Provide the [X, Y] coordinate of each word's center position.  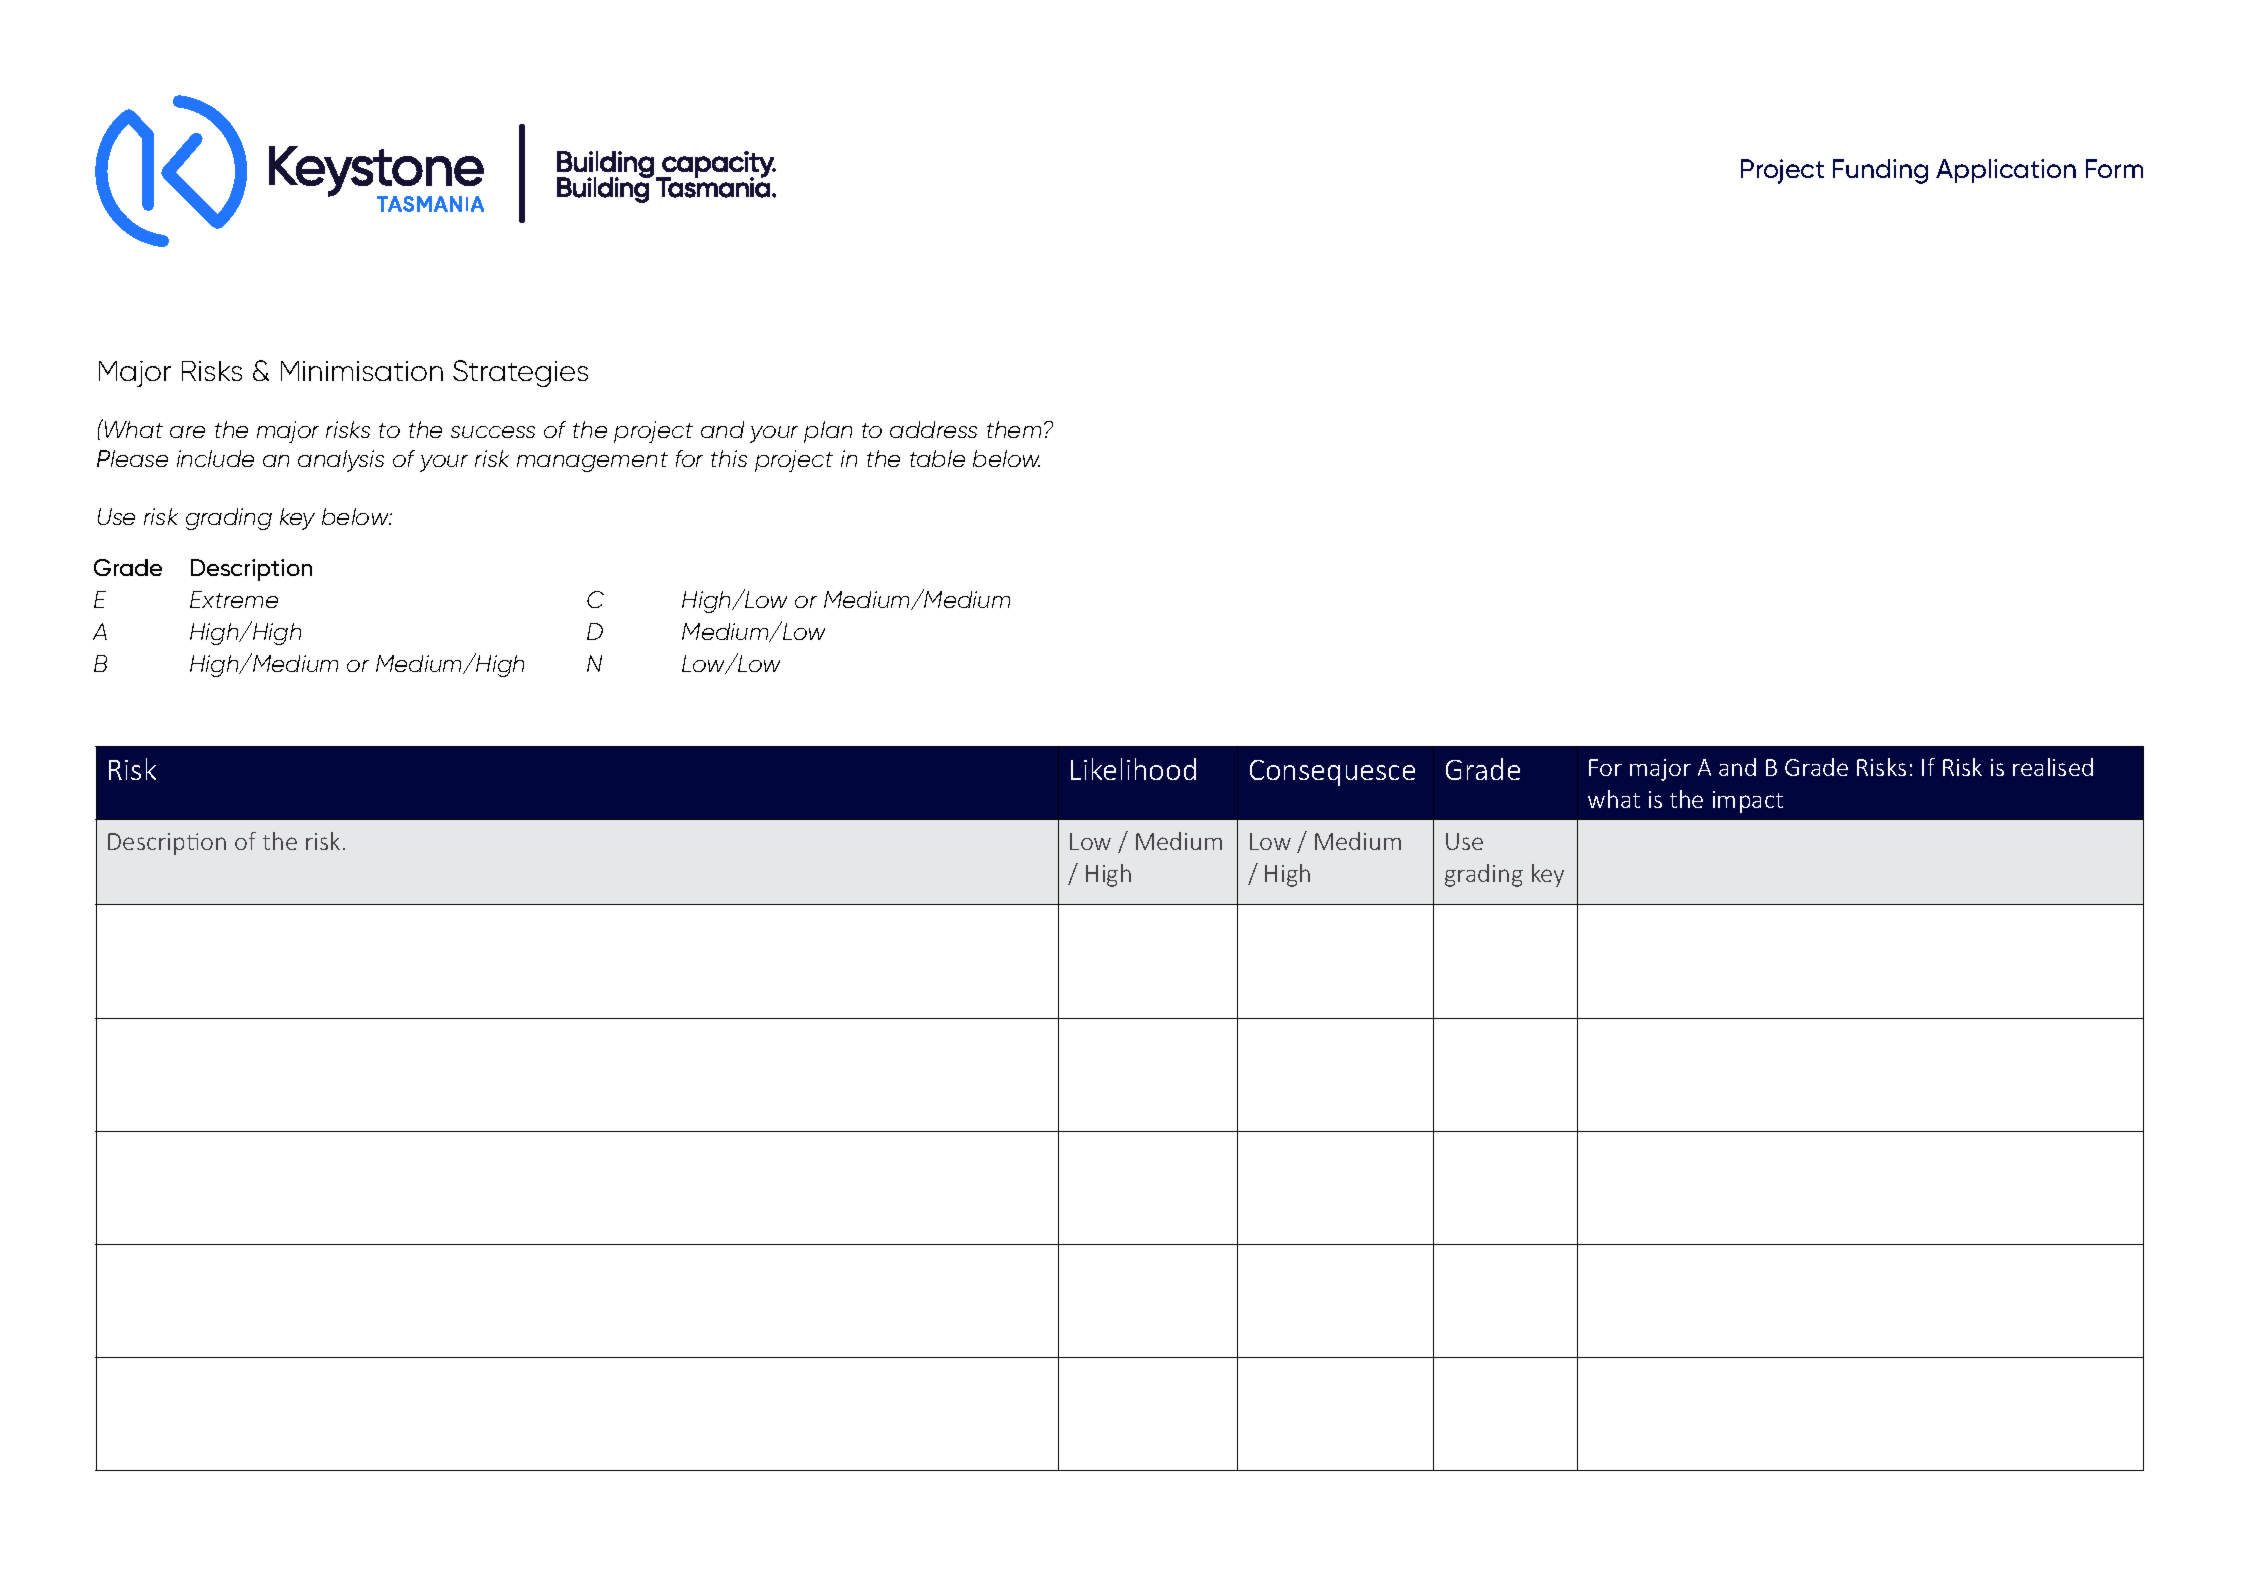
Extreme [234, 599]
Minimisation [362, 371]
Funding [1880, 171]
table [937, 458]
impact [1748, 802]
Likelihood [1133, 769]
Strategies [520, 373]
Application [2006, 171]
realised [2053, 767]
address [933, 429]
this [729, 458]
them [1014, 429]
